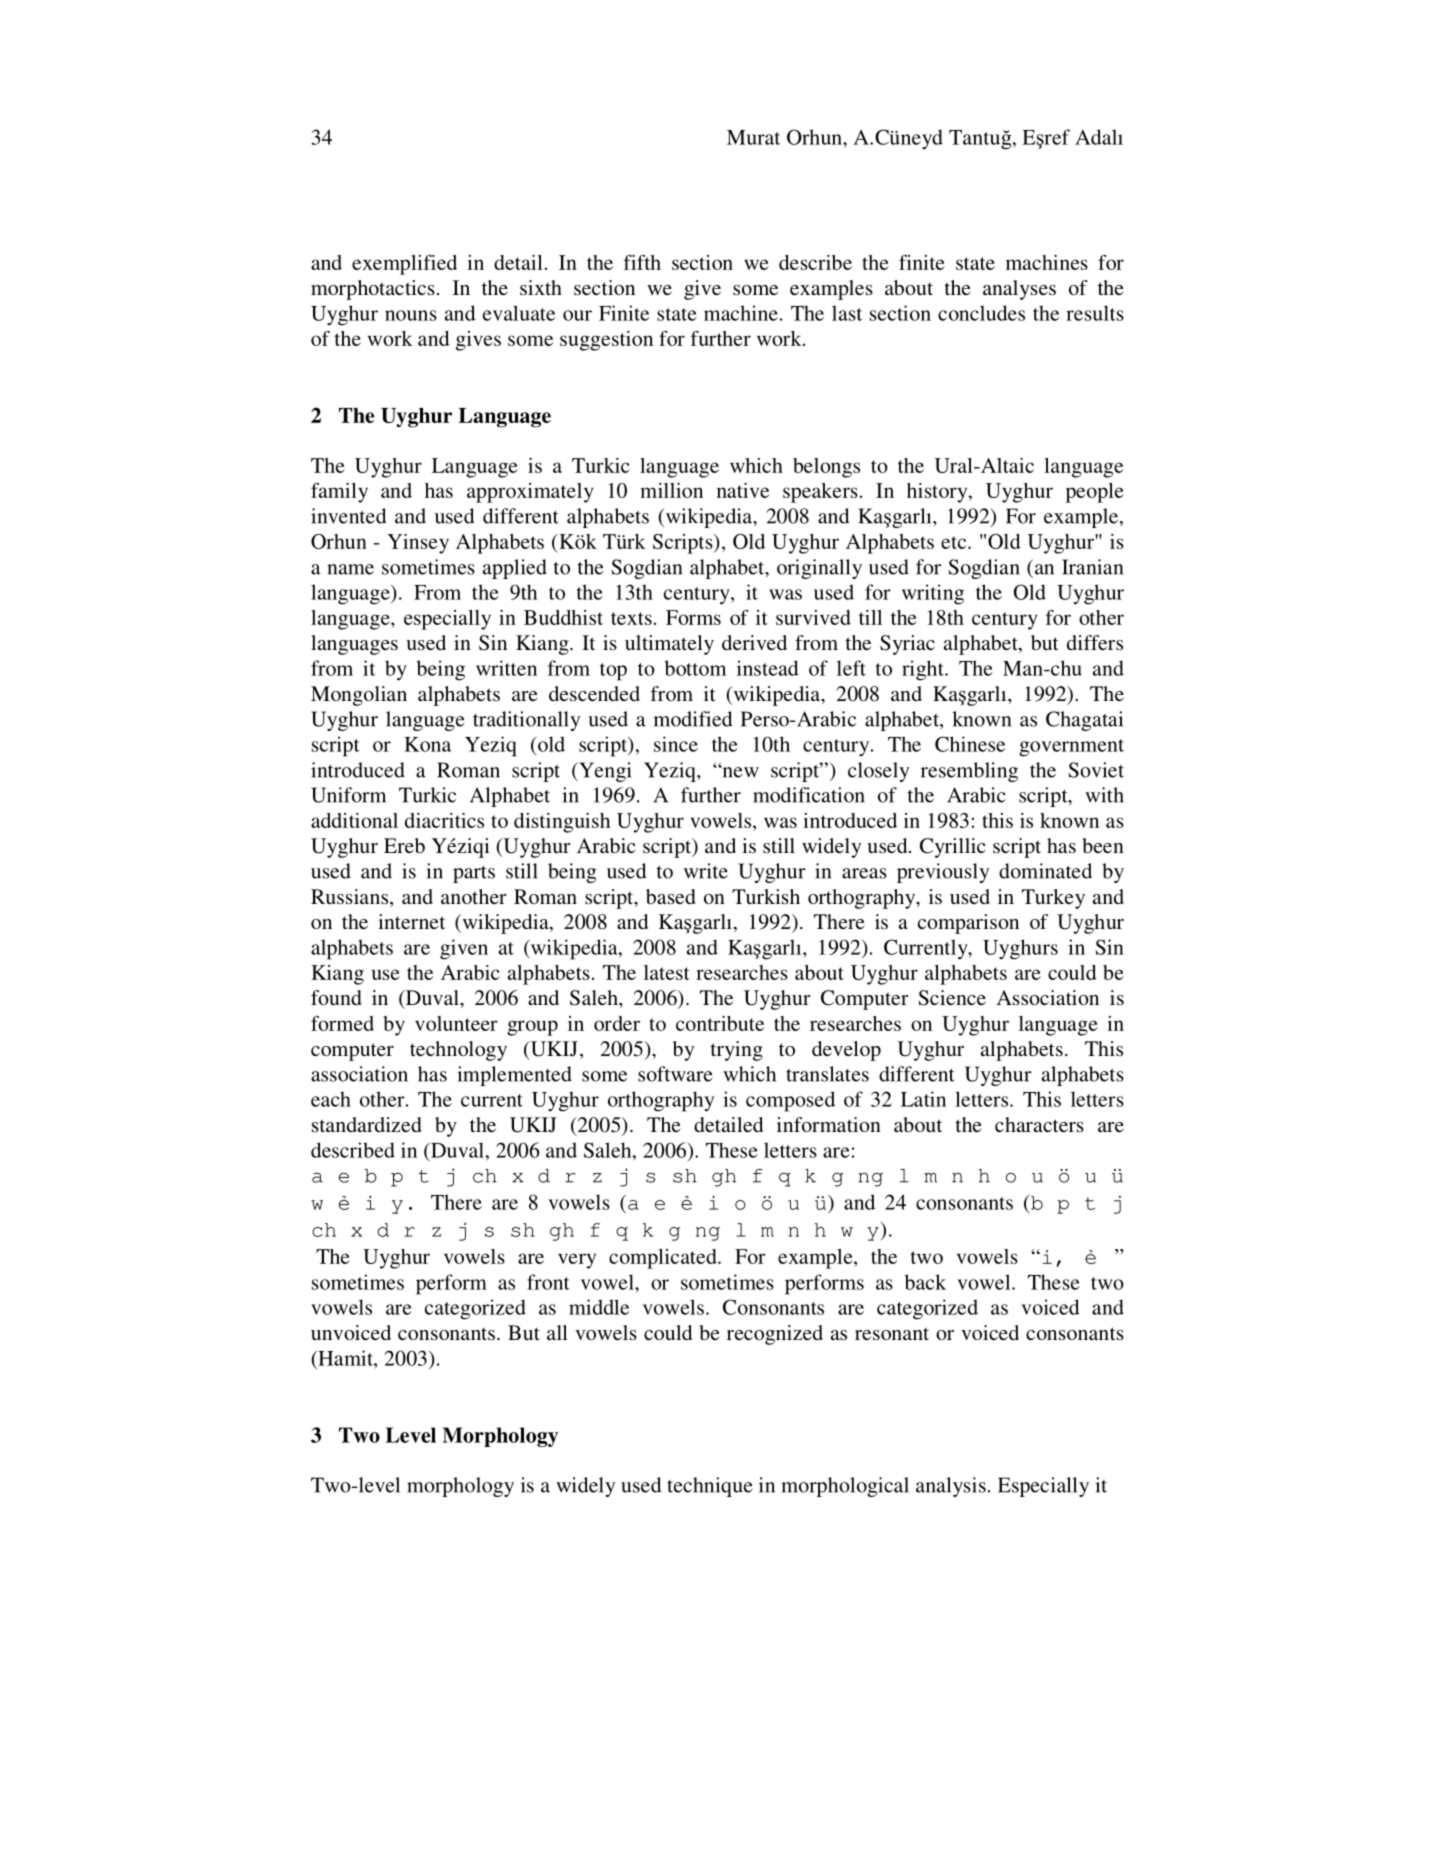 The width and height of the screenshot is (1434, 1855). Describe the element at coordinates (951, 1487) in the screenshot. I see `analysis` at that location.
